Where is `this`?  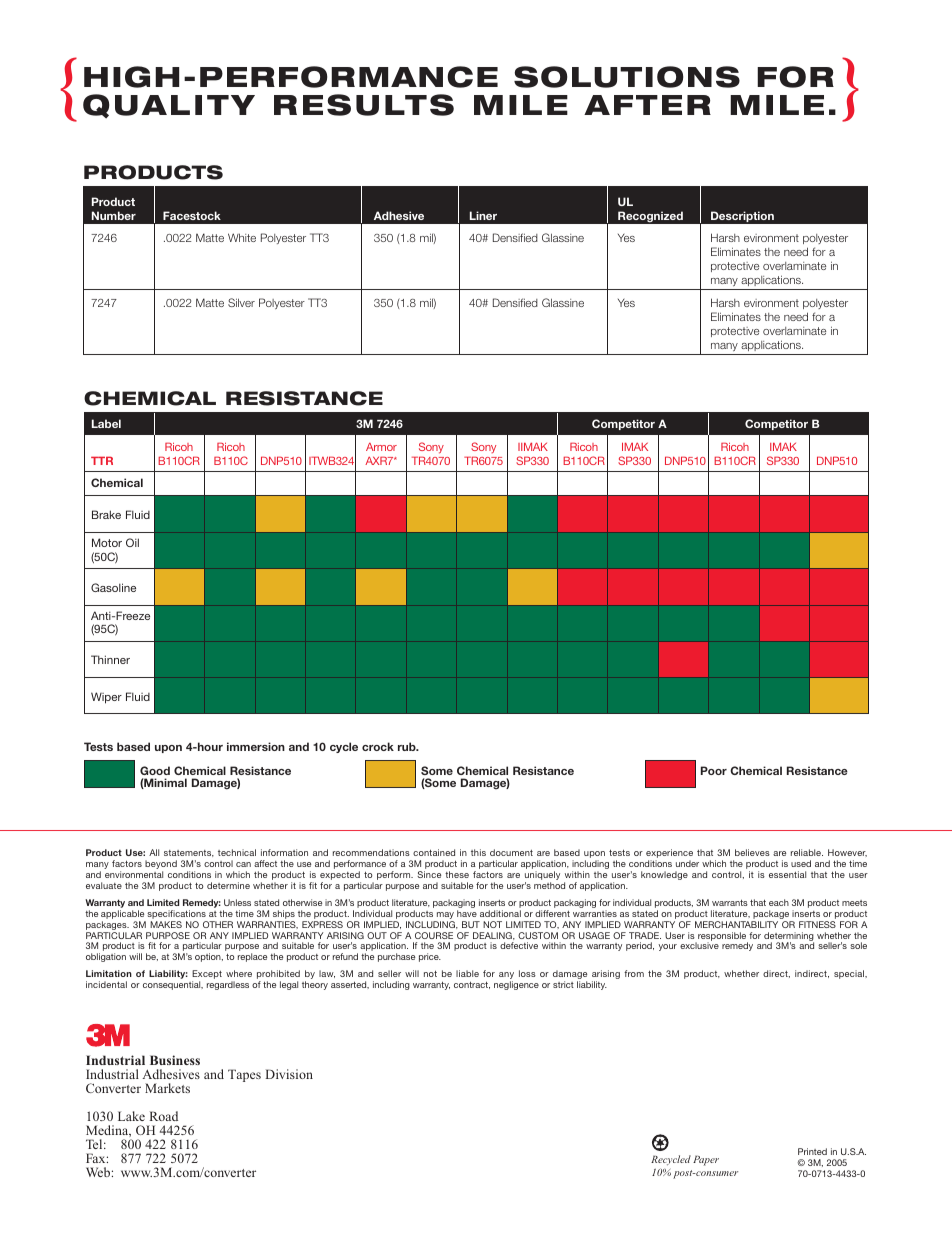
this is located at coordinates (478, 852).
